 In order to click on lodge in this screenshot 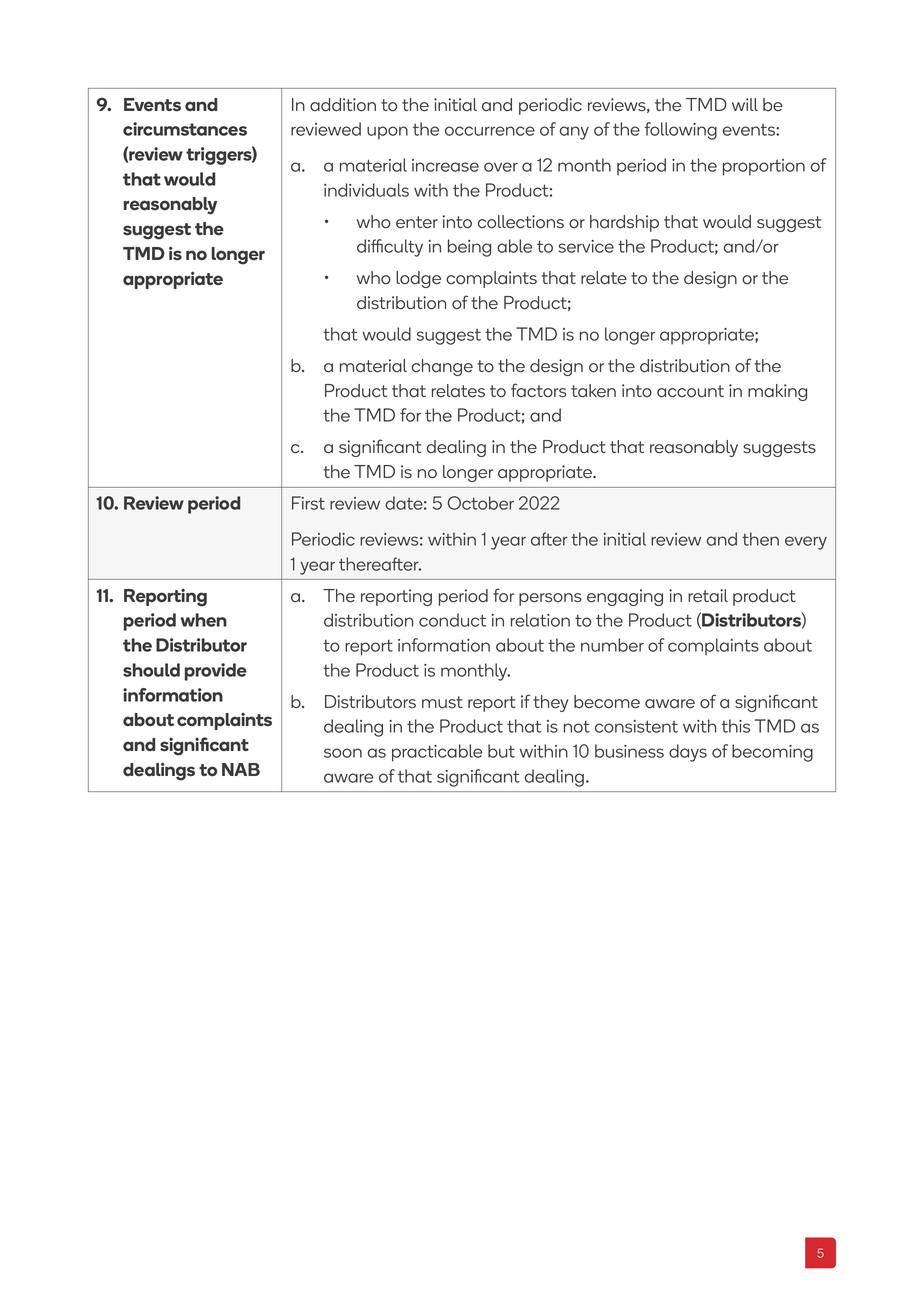, I will do `click(418, 279)`.
